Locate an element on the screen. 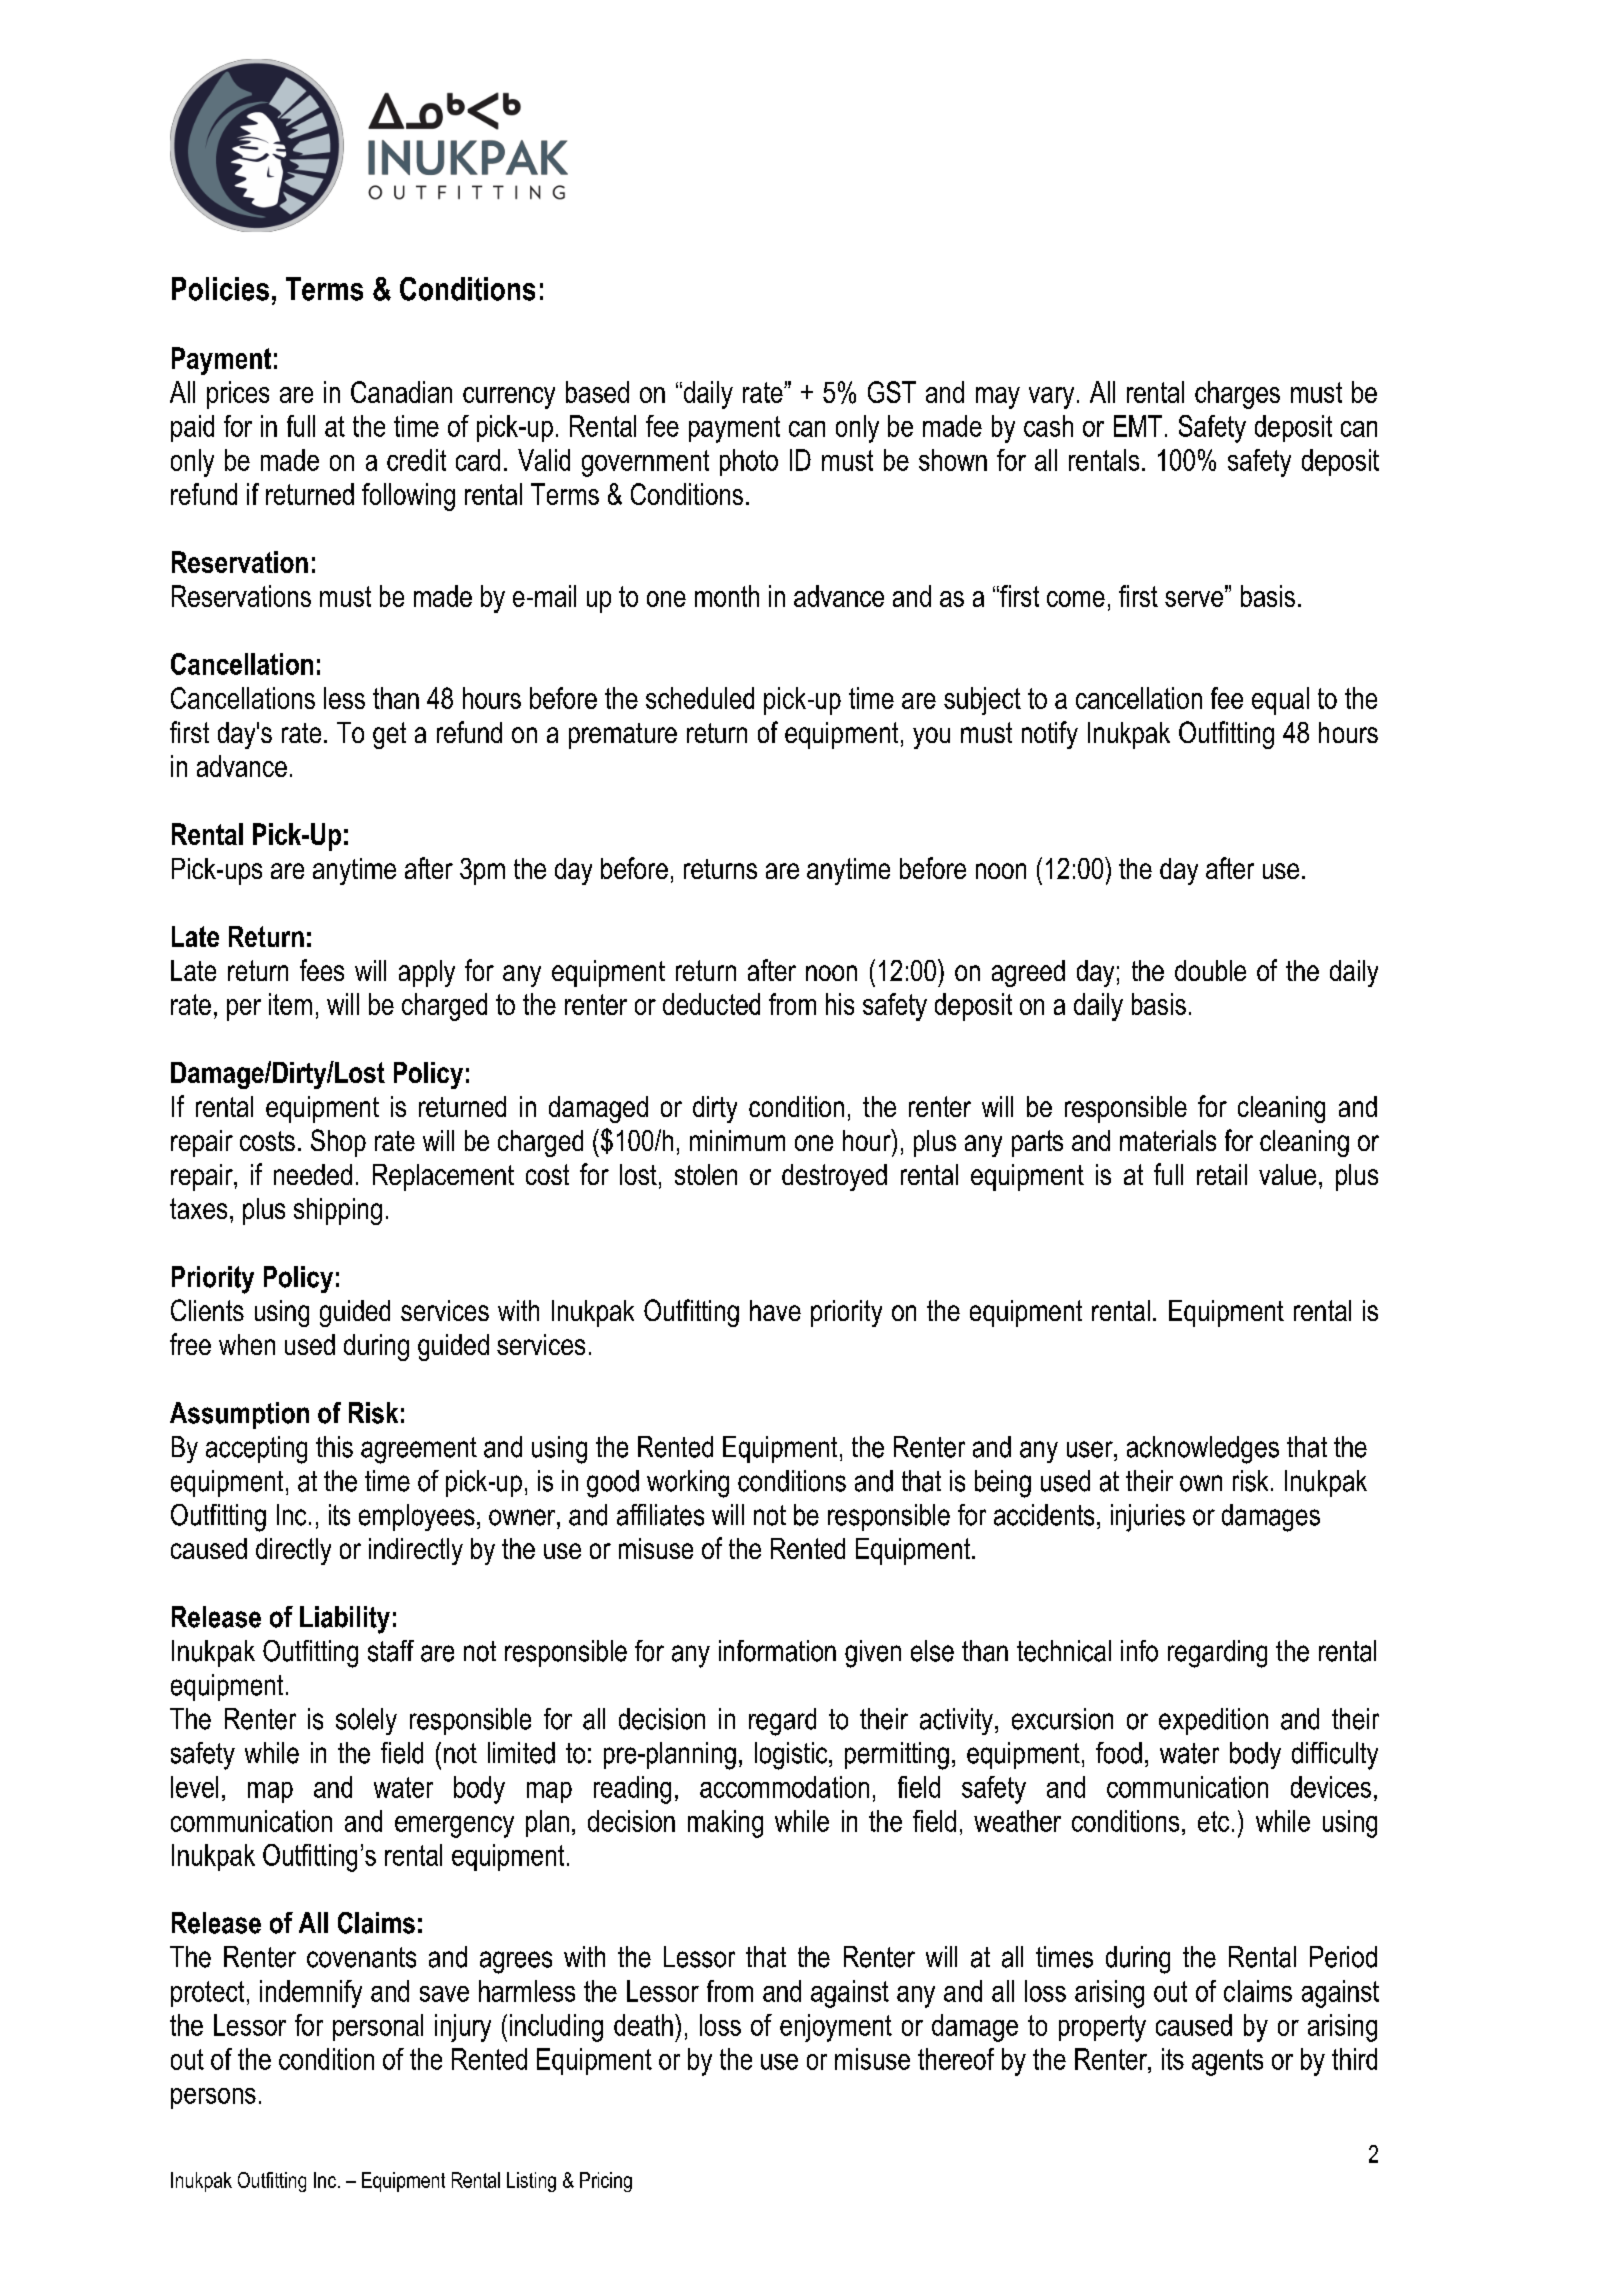 The width and height of the screenshot is (1605, 2269). retail is located at coordinates (1222, 1174).
